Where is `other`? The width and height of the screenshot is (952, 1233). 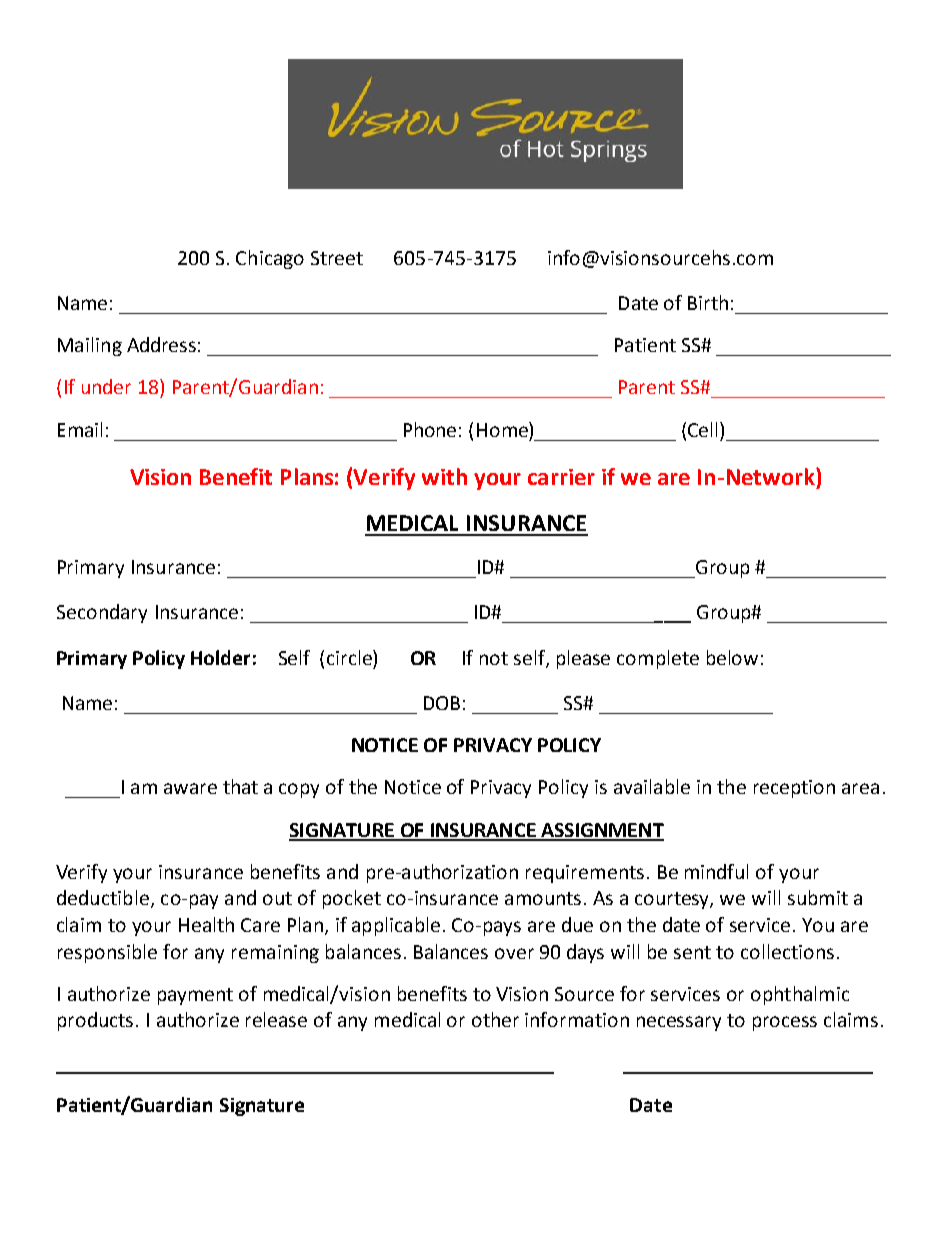 other is located at coordinates (495, 1019).
